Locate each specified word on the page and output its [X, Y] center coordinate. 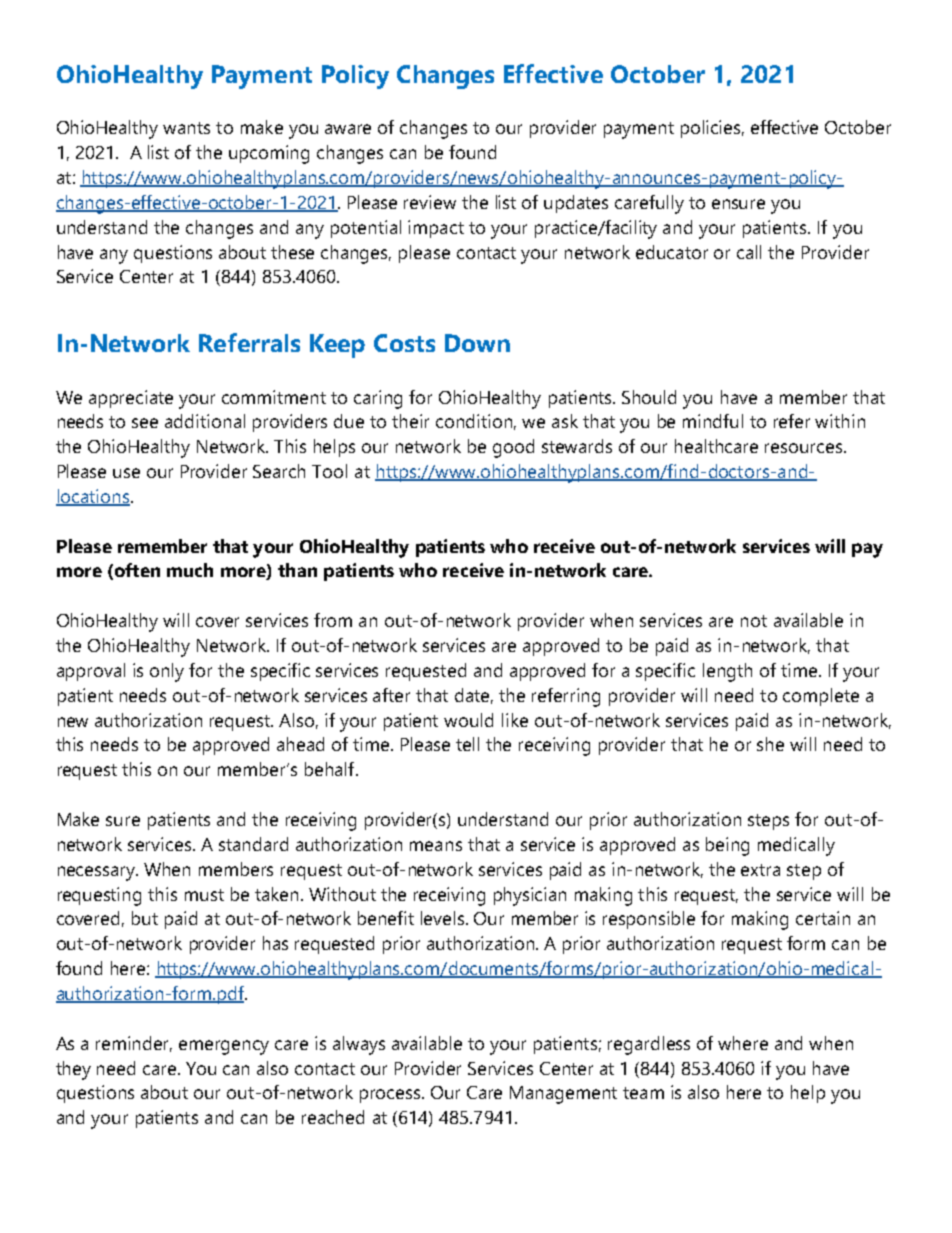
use [126, 473]
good [513, 448]
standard [253, 844]
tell [467, 744]
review [430, 202]
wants [186, 128]
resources [805, 448]
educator [672, 252]
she [770, 744]
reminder [134, 1044]
